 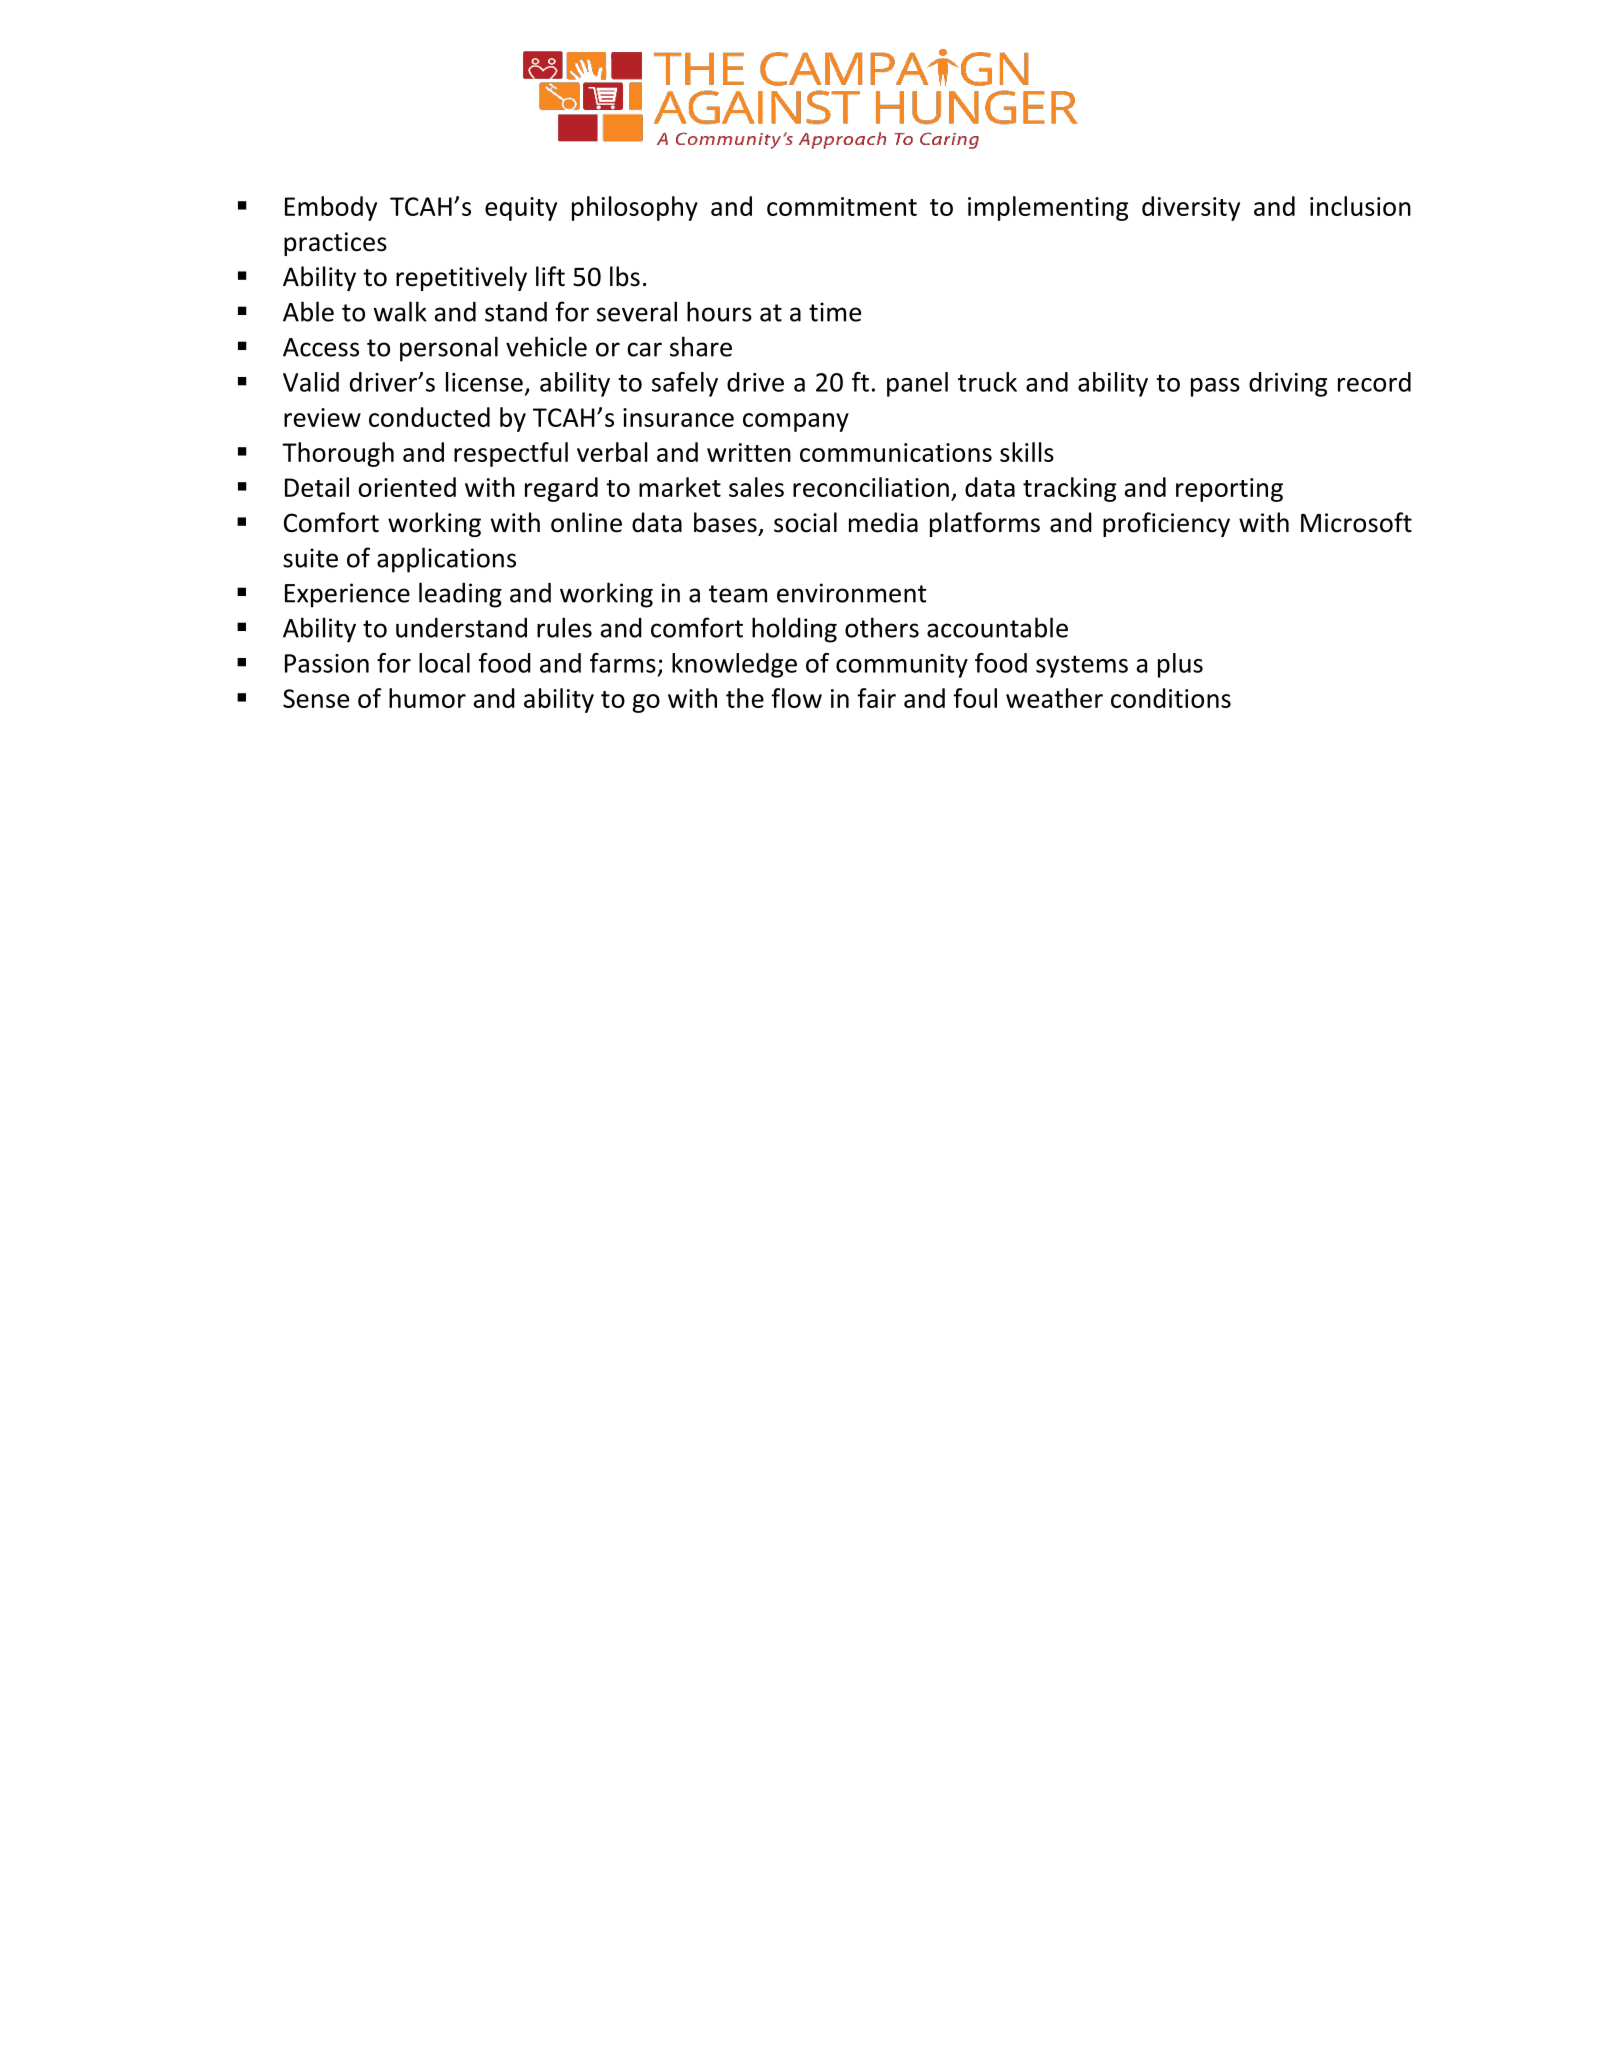 I want to click on proficiency, so click(x=1166, y=524).
